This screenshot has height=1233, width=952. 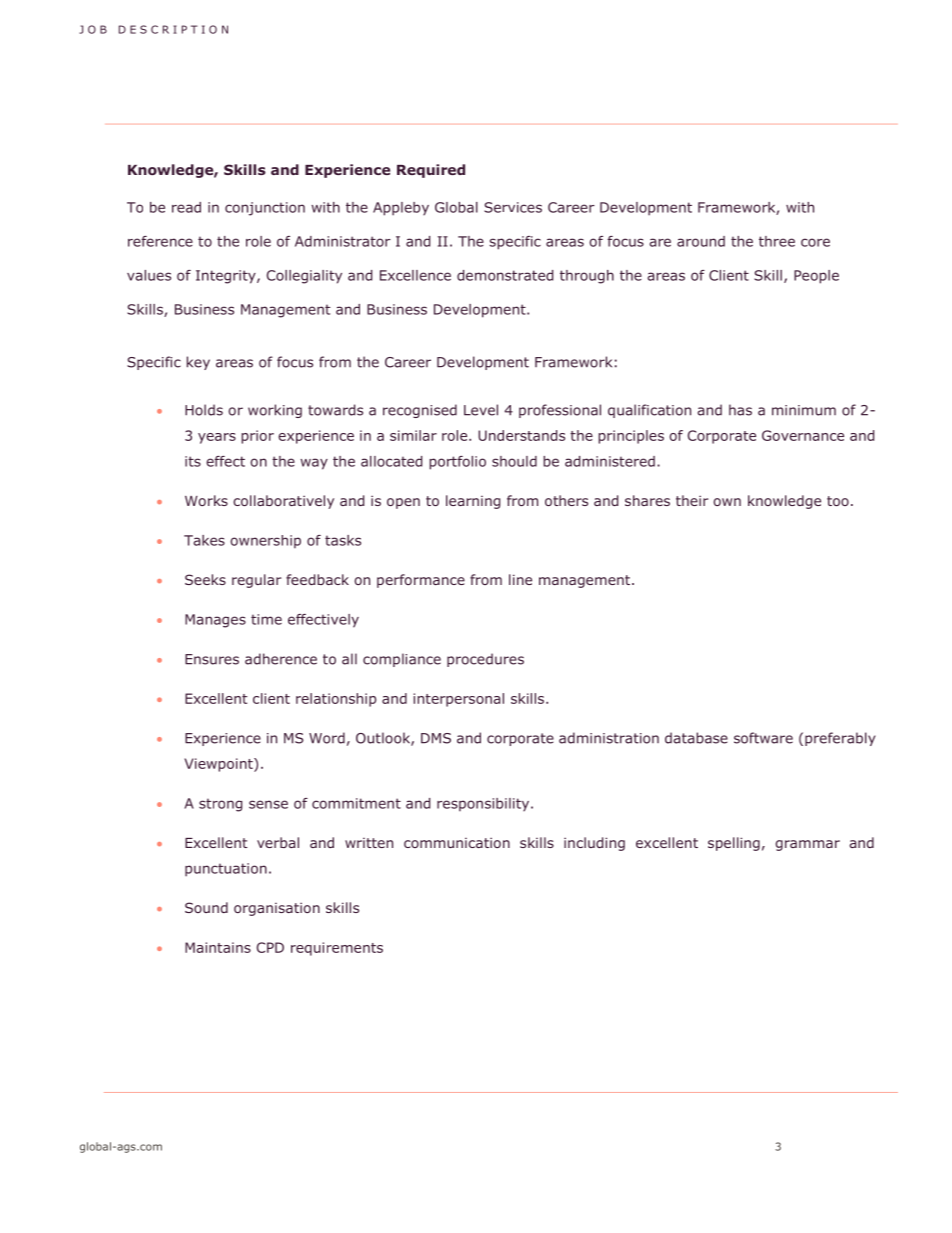 I want to click on Governance, so click(x=803, y=435).
